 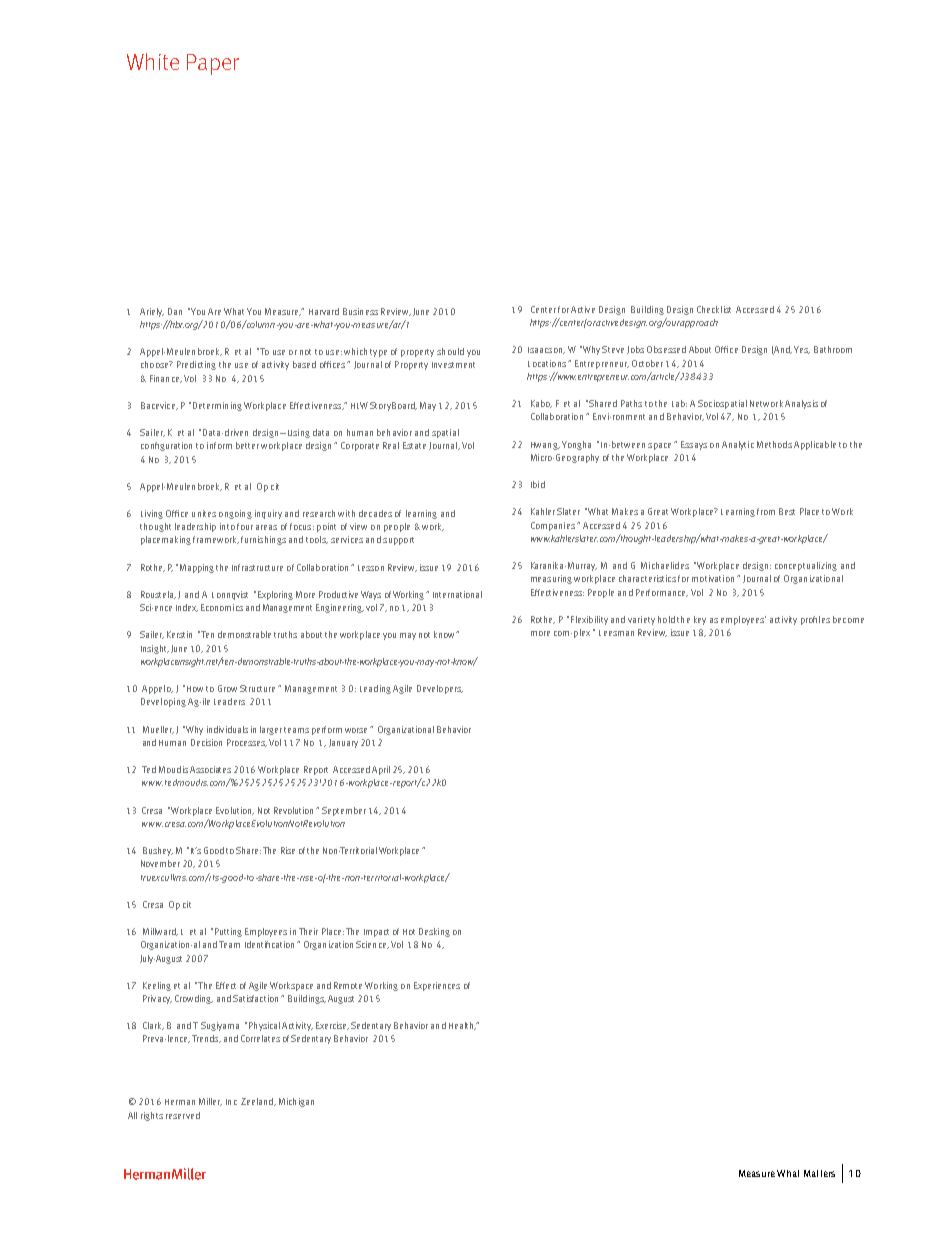 I want to click on individuals, so click(x=227, y=729).
